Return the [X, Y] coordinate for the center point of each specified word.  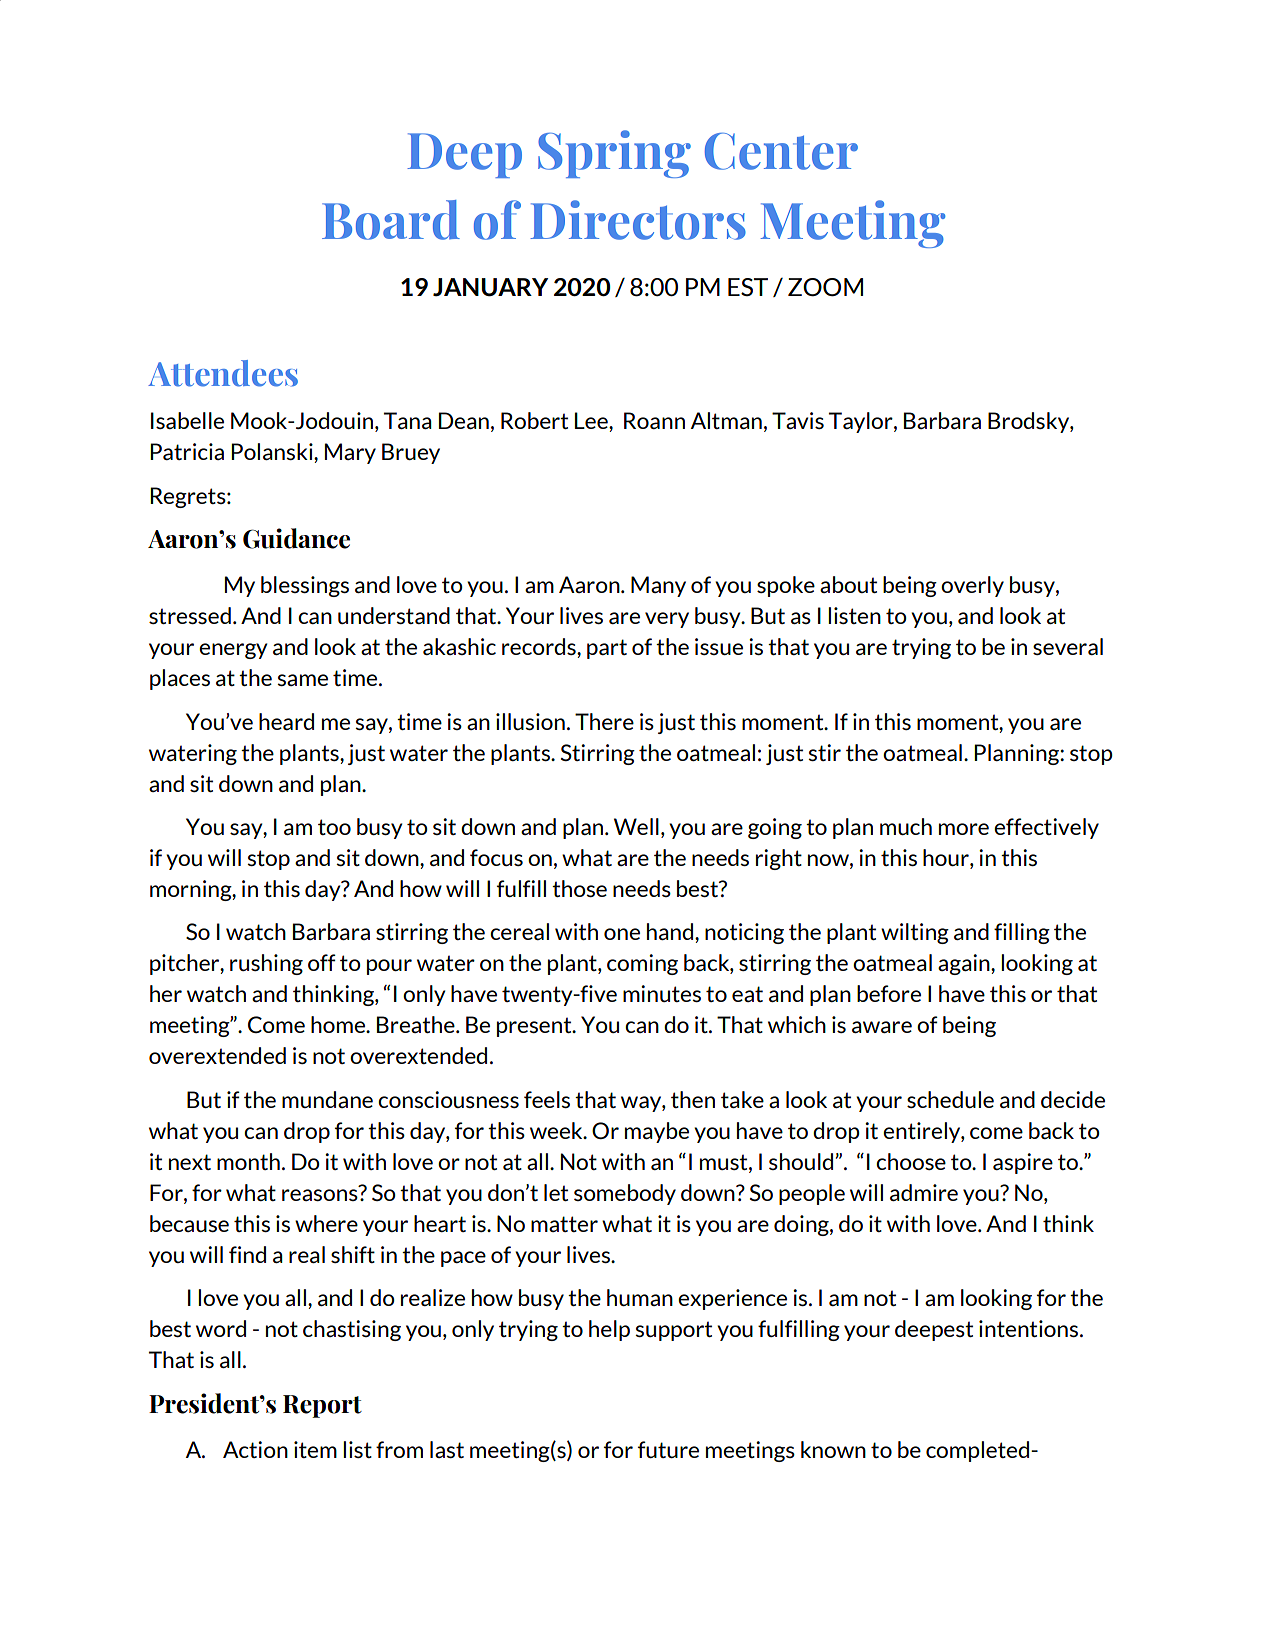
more [964, 829]
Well [636, 826]
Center [781, 151]
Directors [638, 220]
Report [322, 1406]
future [668, 1449]
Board [391, 220]
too [334, 827]
